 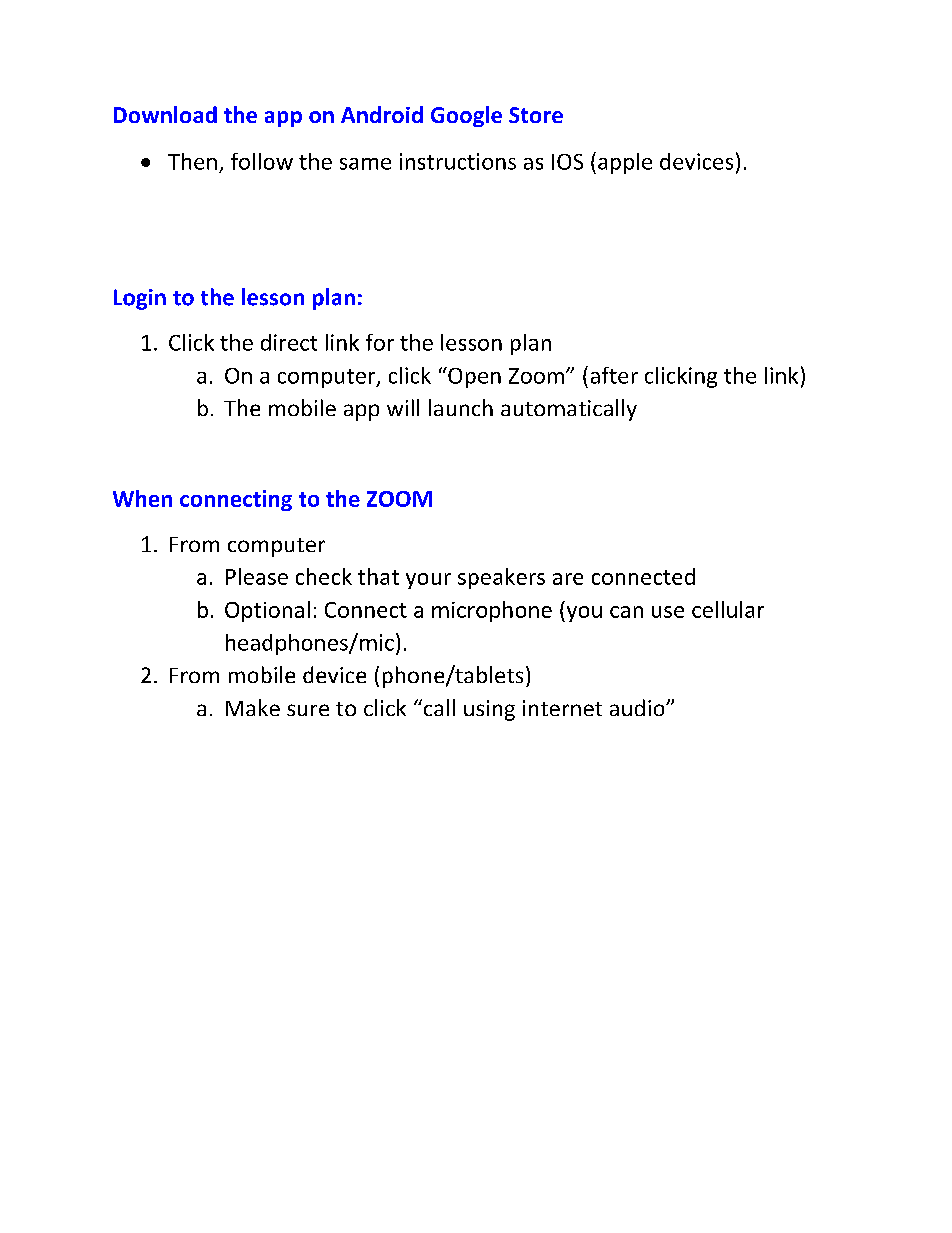 I want to click on Download, so click(x=165, y=114).
